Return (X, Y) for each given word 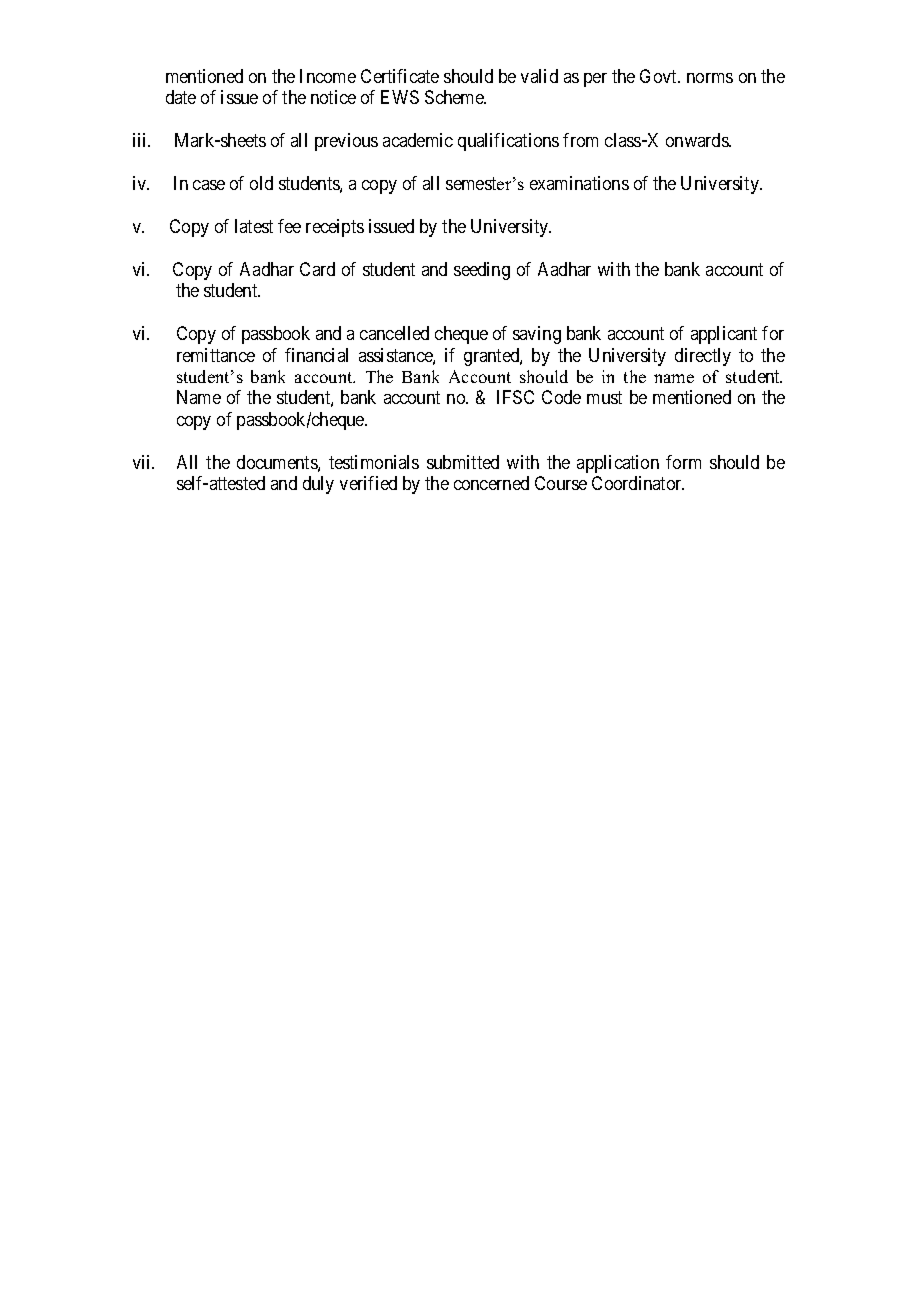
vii (143, 462)
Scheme (455, 97)
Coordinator (638, 483)
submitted (463, 462)
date (181, 97)
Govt (660, 76)
